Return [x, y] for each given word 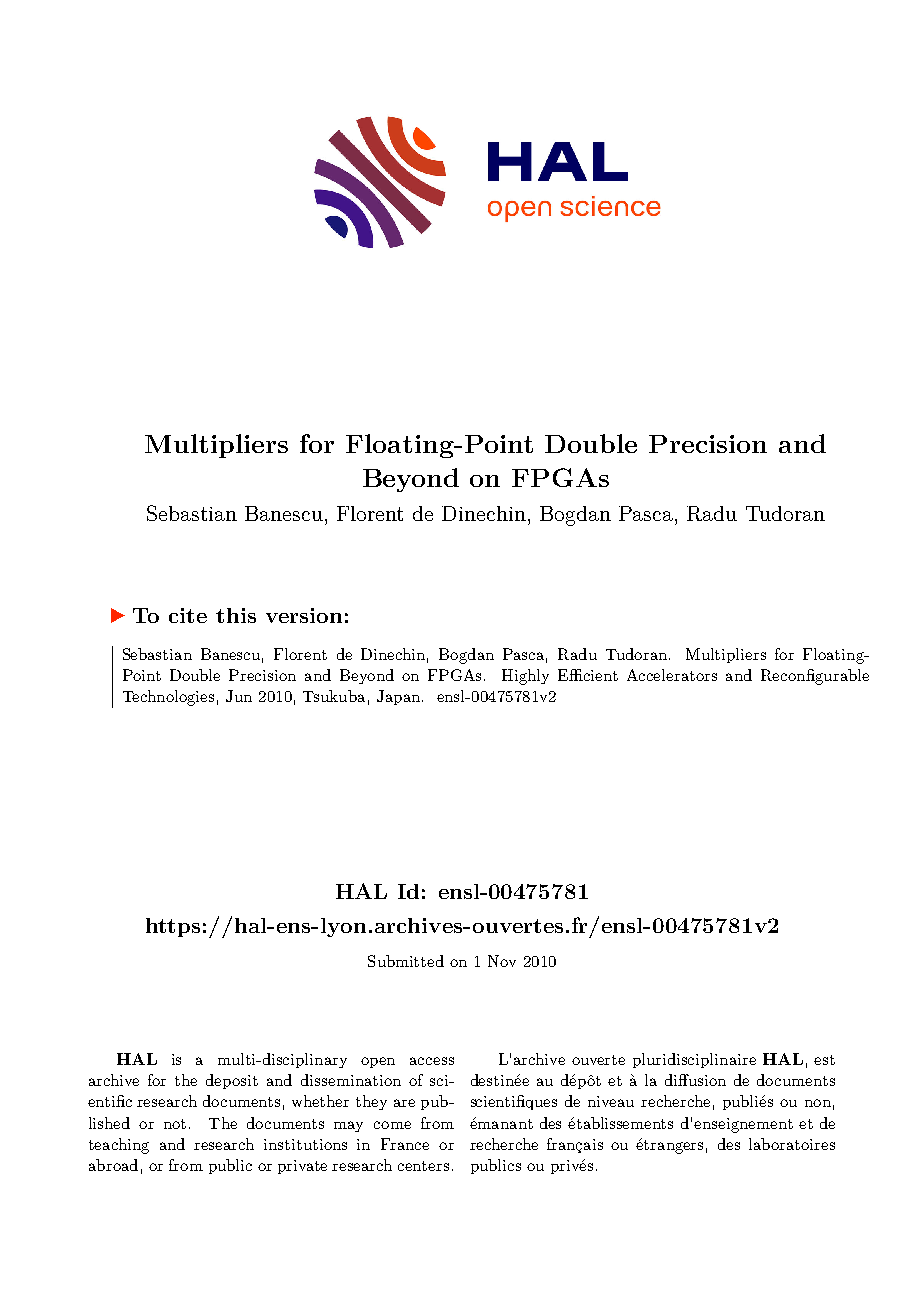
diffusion [695, 1080]
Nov [502, 961]
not [175, 1124]
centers [423, 1166]
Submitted [406, 961]
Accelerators [672, 675]
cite [188, 615]
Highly [525, 677]
